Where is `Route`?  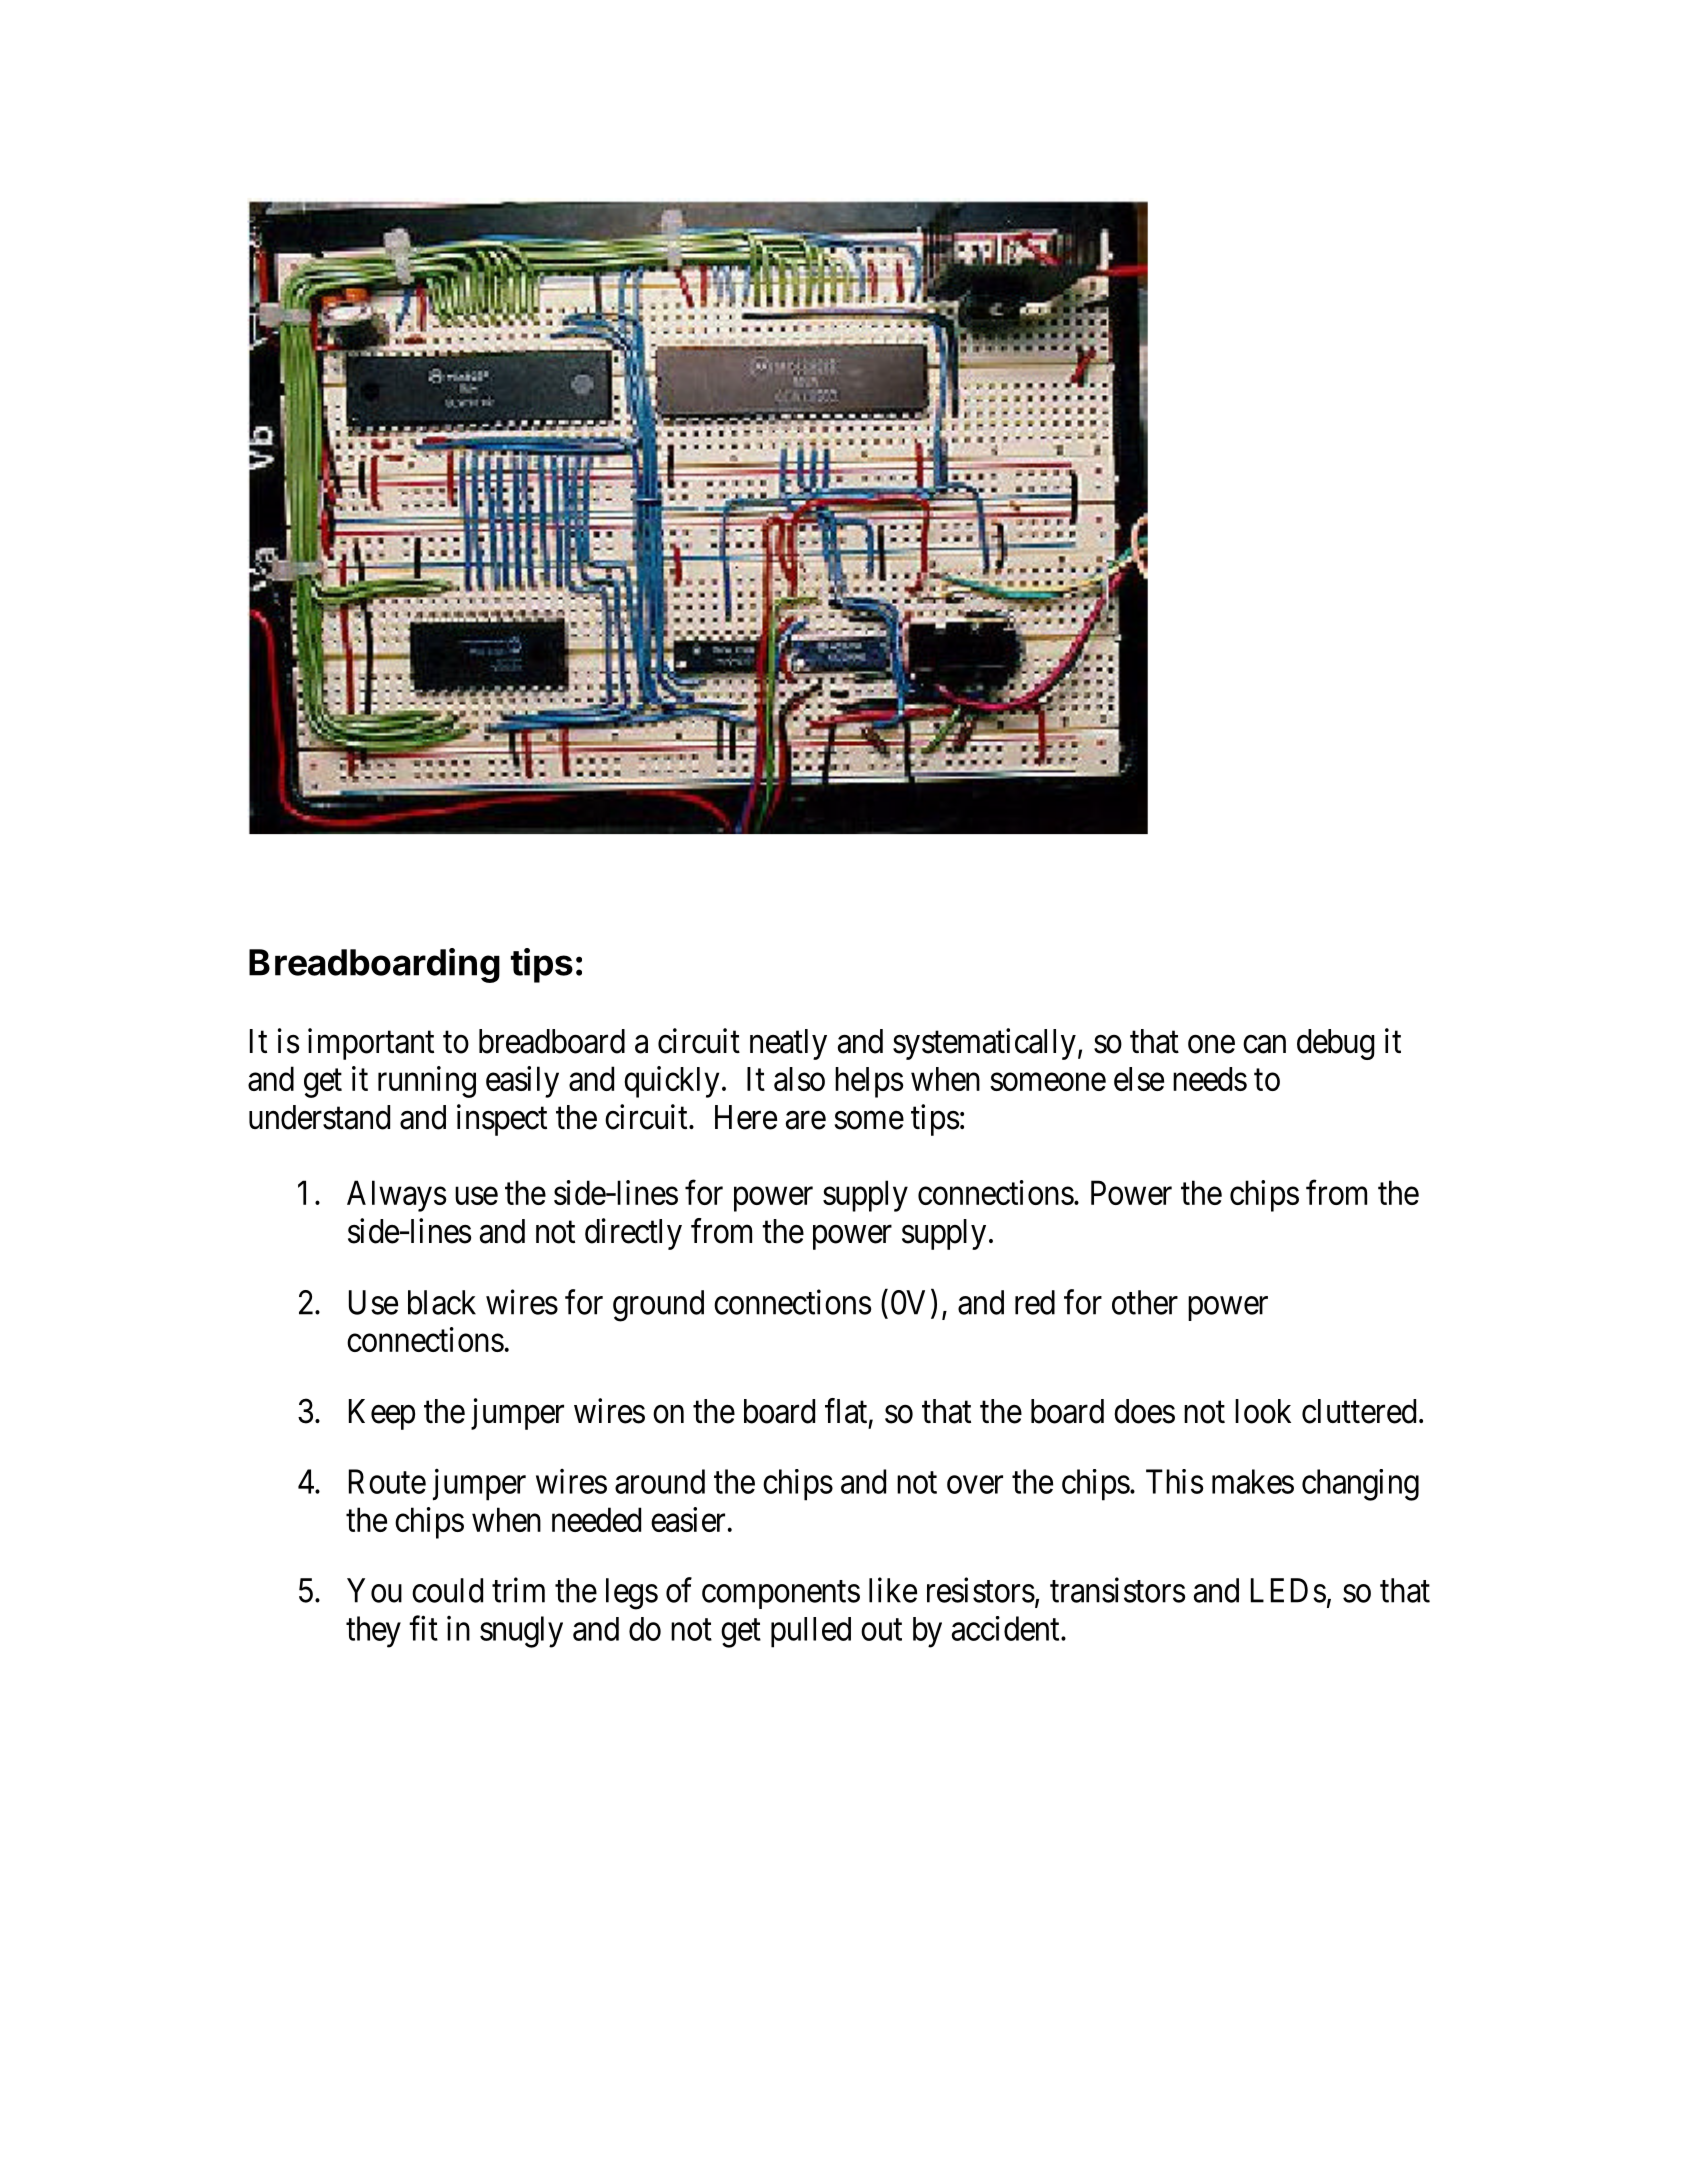 Route is located at coordinates (387, 1481).
